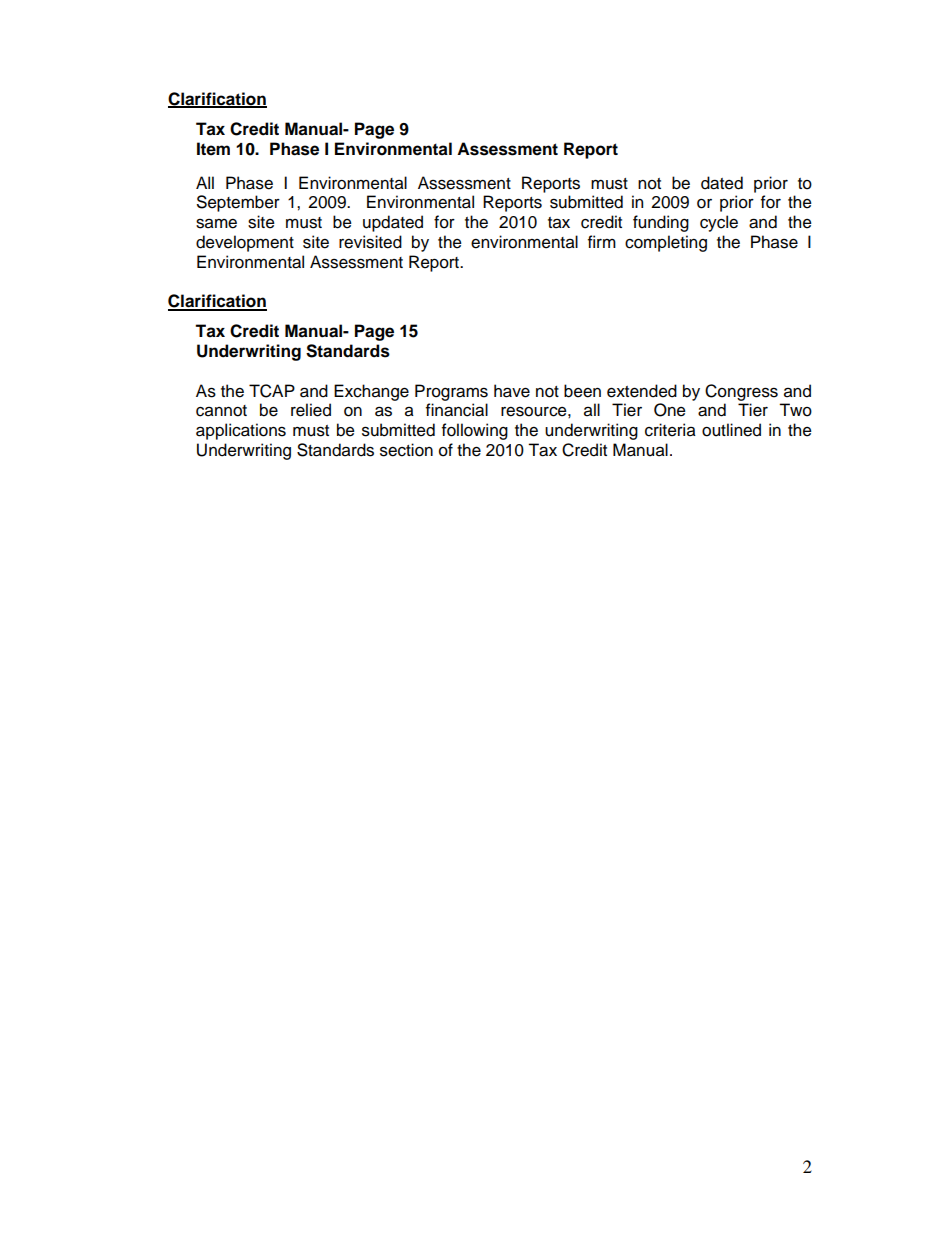  What do you see at coordinates (241, 431) in the image?
I see `applications` at bounding box center [241, 431].
